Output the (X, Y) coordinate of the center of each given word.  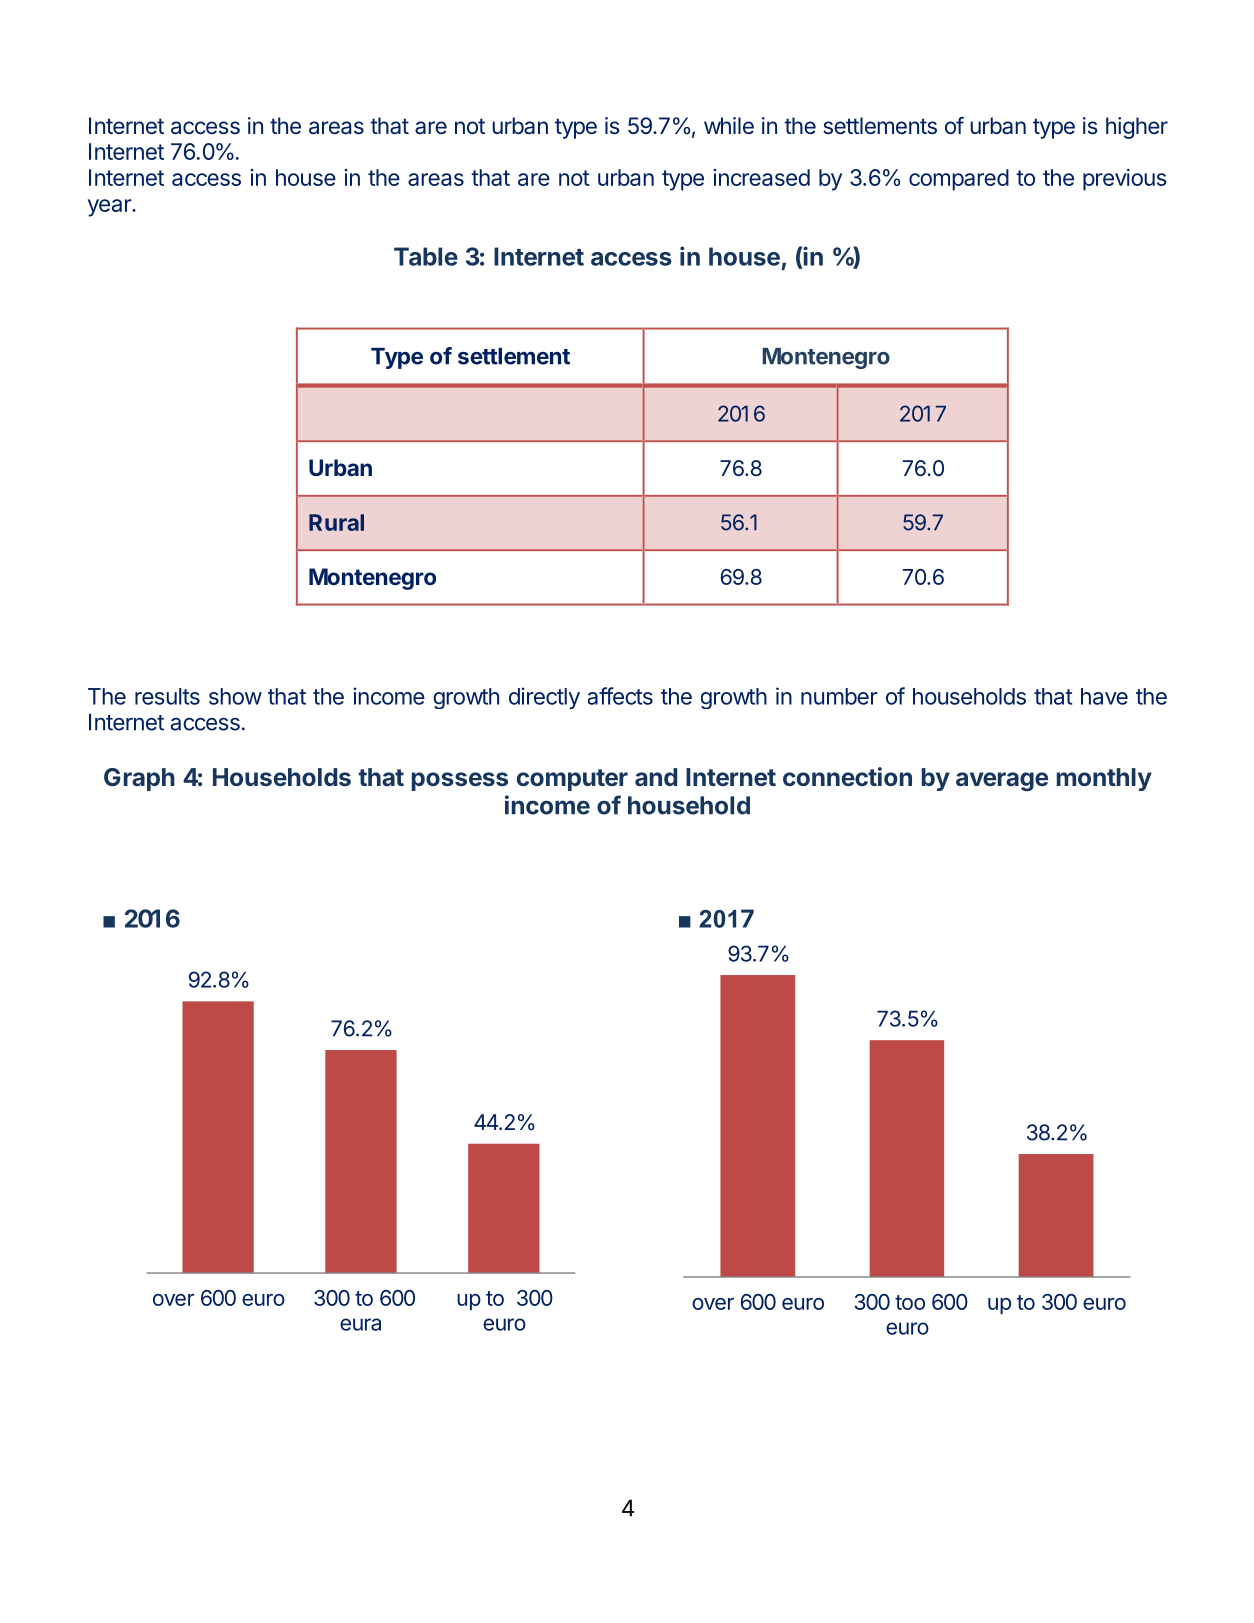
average (1002, 782)
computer (572, 780)
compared (959, 180)
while (729, 125)
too (910, 1302)
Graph (139, 779)
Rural (336, 522)
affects (620, 696)
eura (360, 1324)
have (1104, 696)
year (110, 208)
